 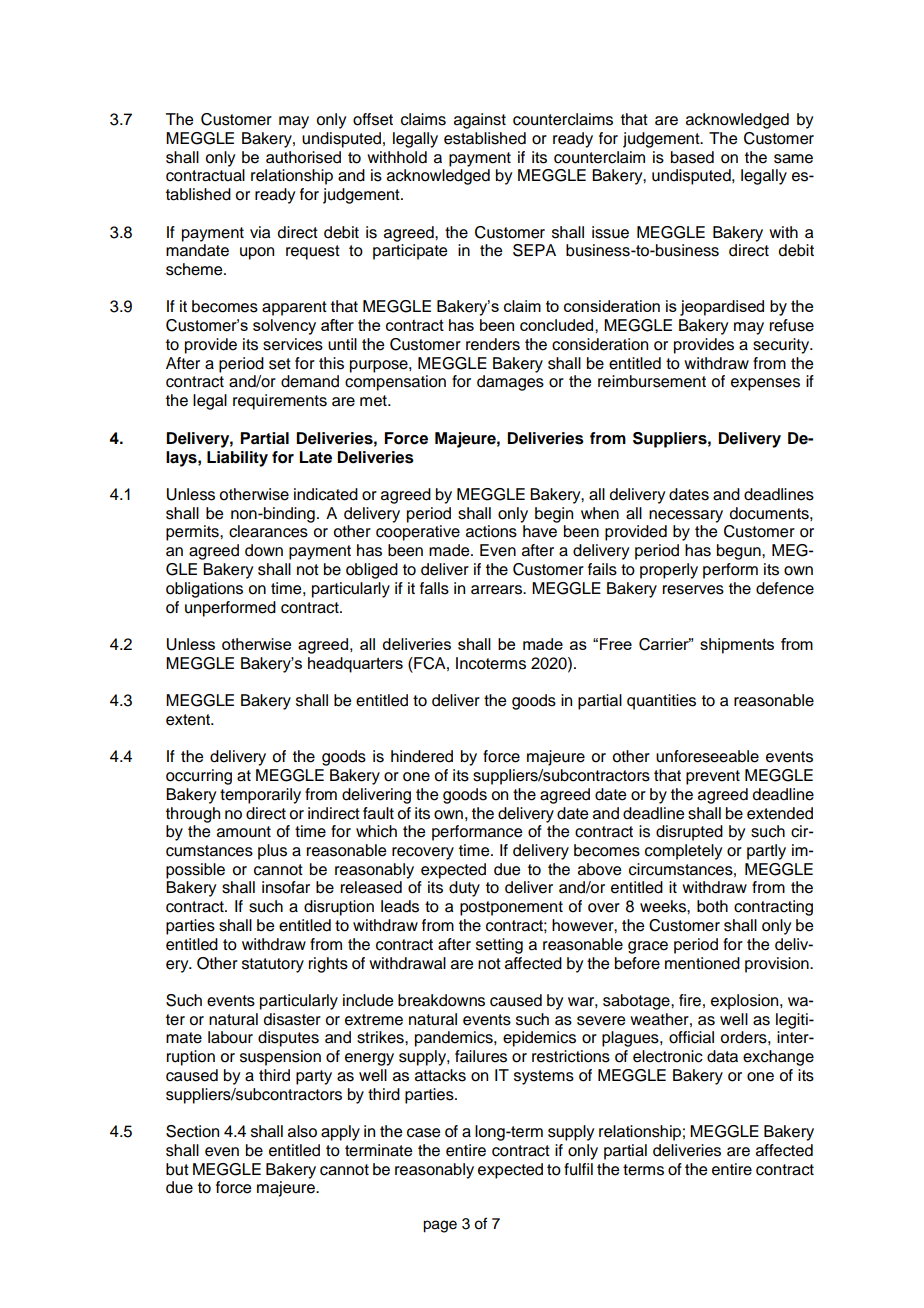 What do you see at coordinates (189, 720) in the page?
I see `extent` at bounding box center [189, 720].
